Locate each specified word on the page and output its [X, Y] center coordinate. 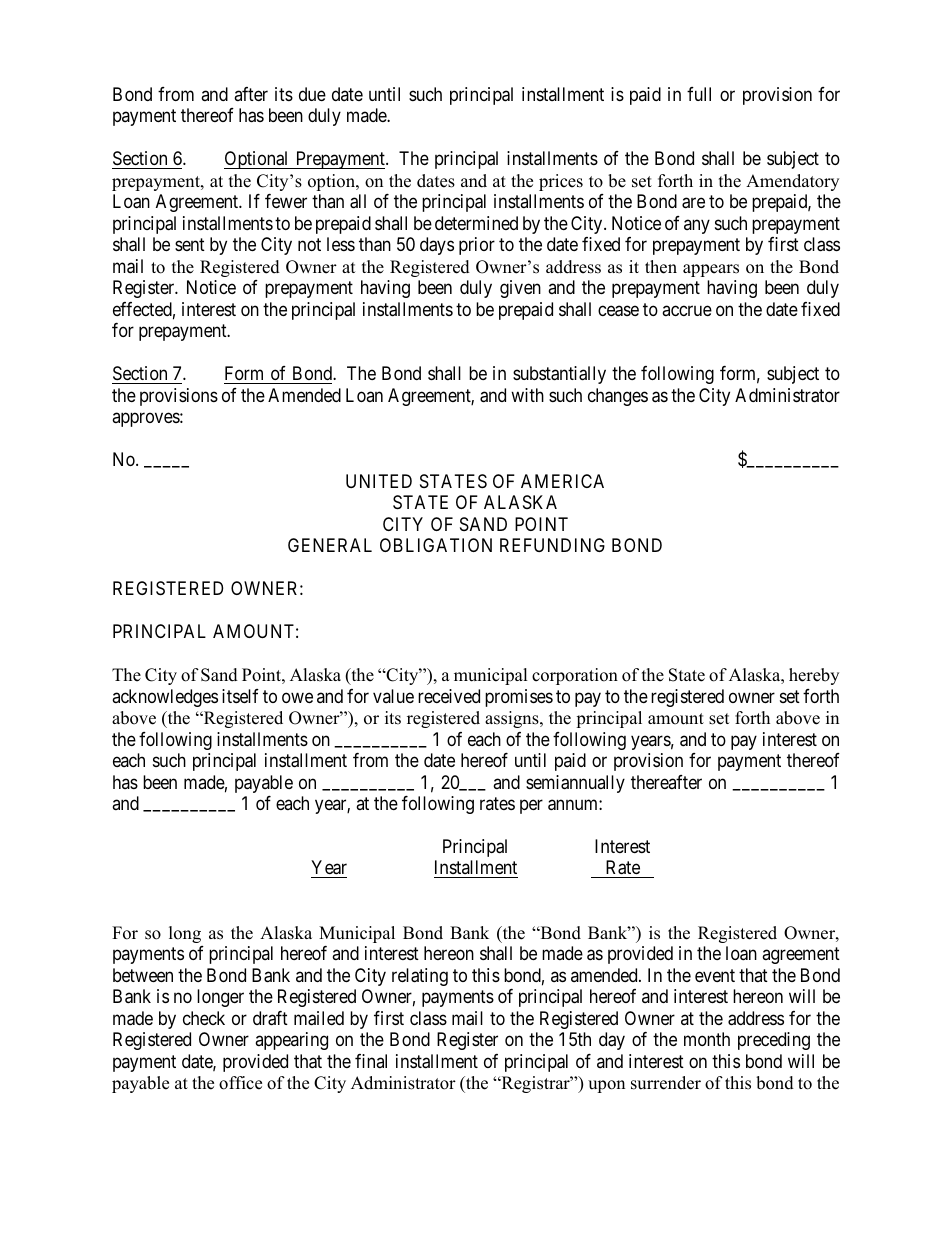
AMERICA [562, 481]
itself [240, 696]
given [520, 289]
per [531, 806]
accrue [687, 310]
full [699, 94]
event [715, 975]
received [449, 696]
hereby [814, 676]
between [143, 975]
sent [190, 245]
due [312, 94]
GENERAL [330, 545]
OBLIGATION [436, 545]
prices [561, 182]
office [240, 1083]
